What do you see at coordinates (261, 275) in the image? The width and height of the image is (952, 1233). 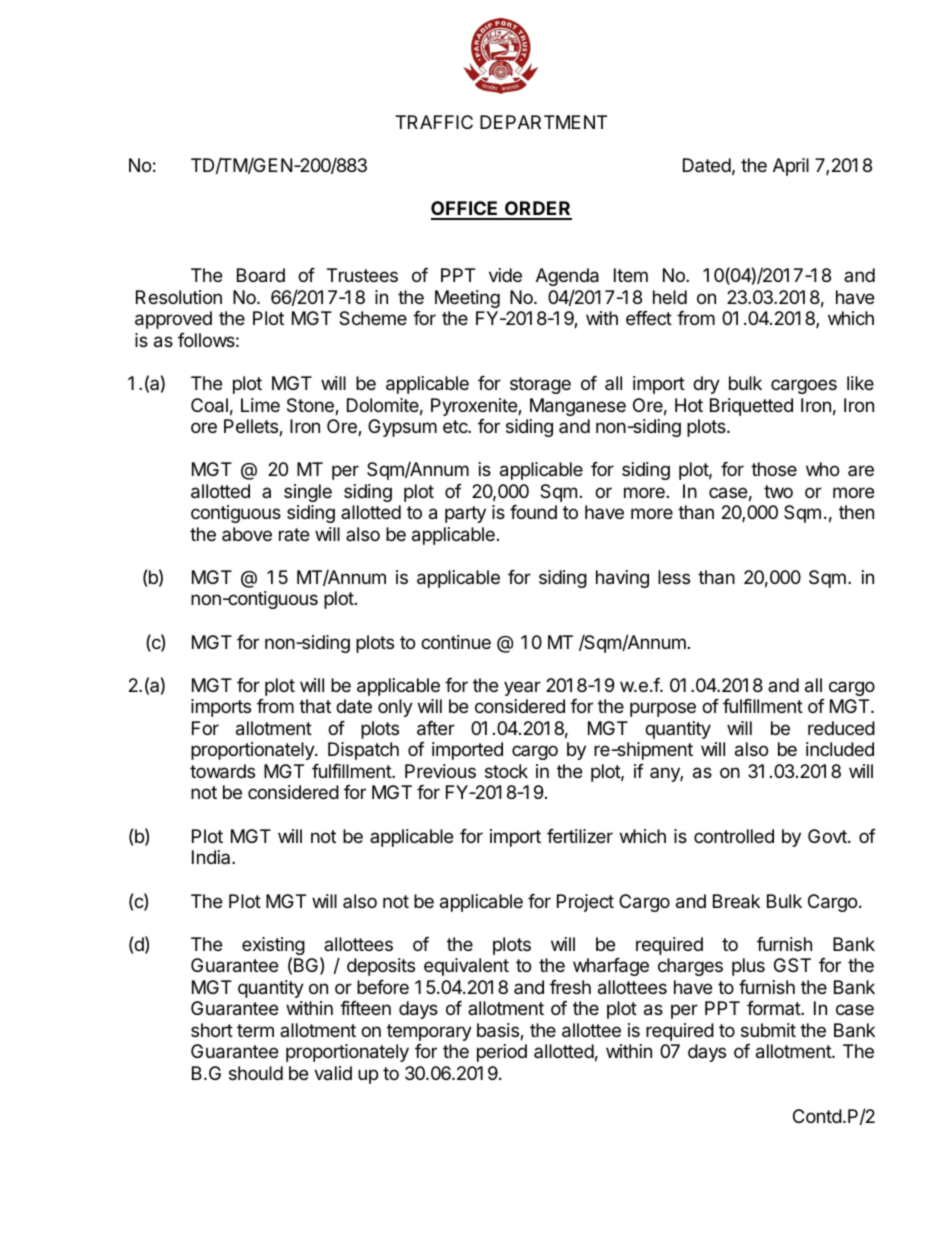 I see `Board` at bounding box center [261, 275].
